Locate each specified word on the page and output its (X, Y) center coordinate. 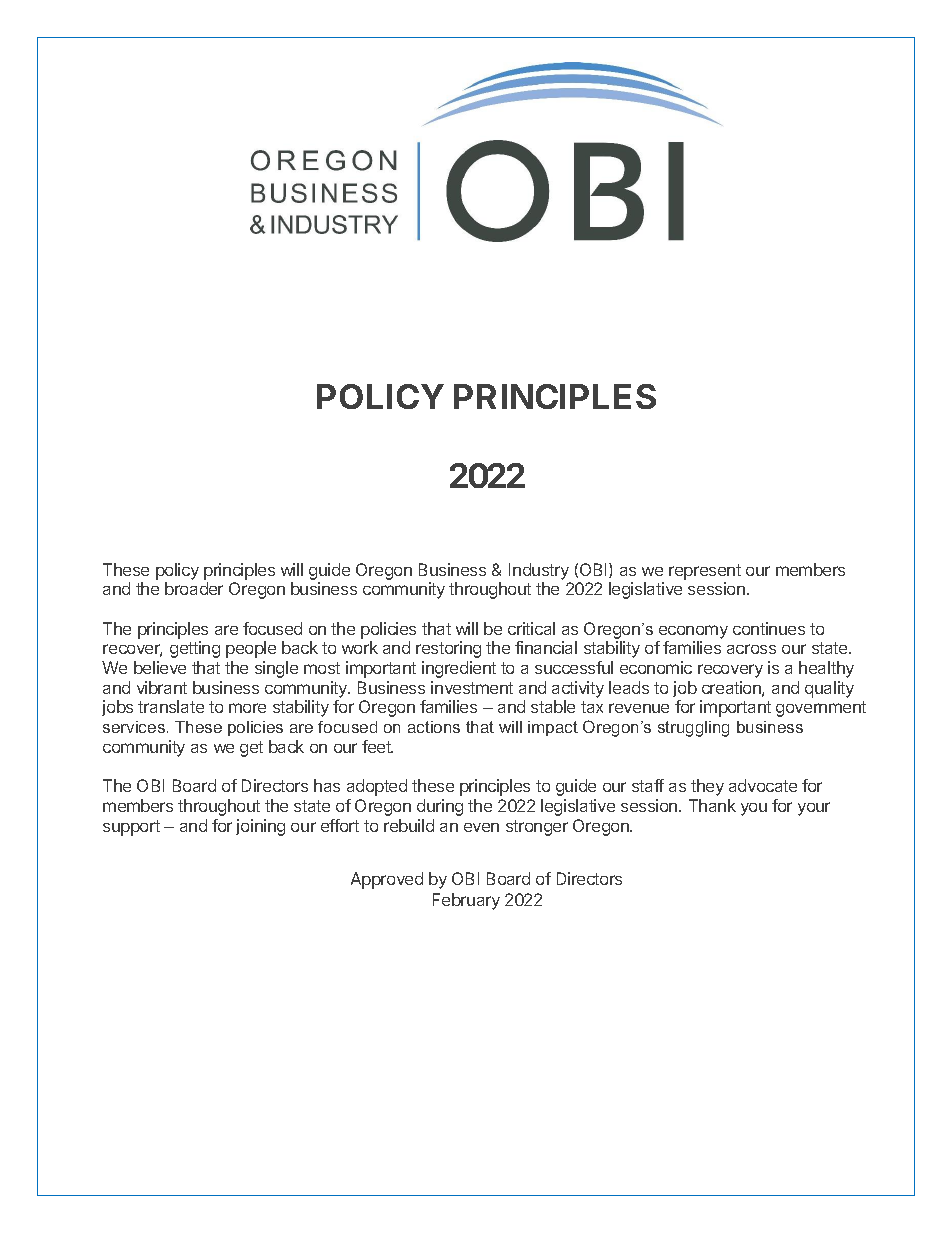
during (440, 807)
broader (194, 588)
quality (829, 689)
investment (472, 687)
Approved (387, 880)
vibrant (162, 687)
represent (705, 572)
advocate (763, 785)
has (327, 785)
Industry (539, 571)
